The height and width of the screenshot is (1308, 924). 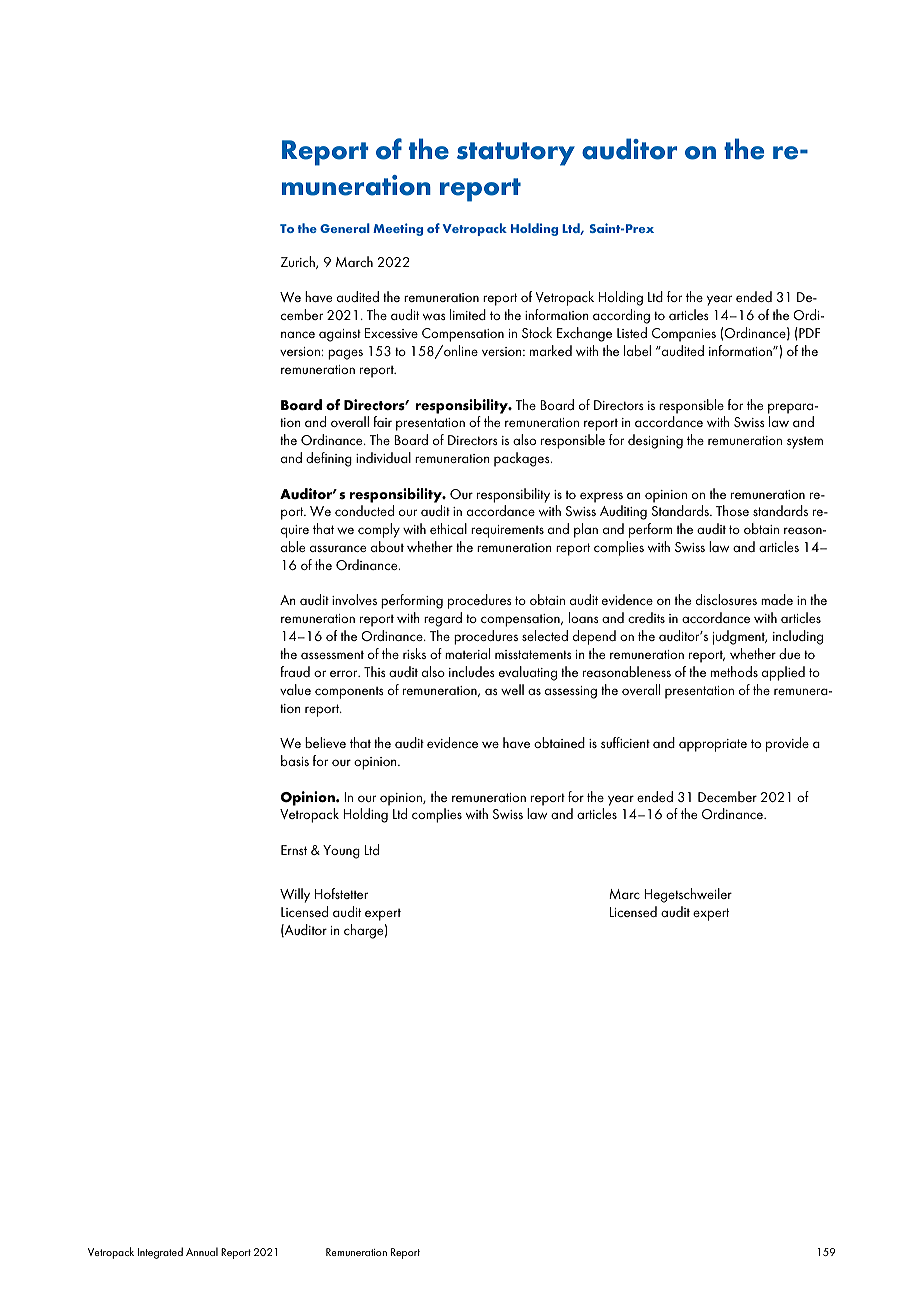 I want to click on Companies, so click(x=684, y=335).
